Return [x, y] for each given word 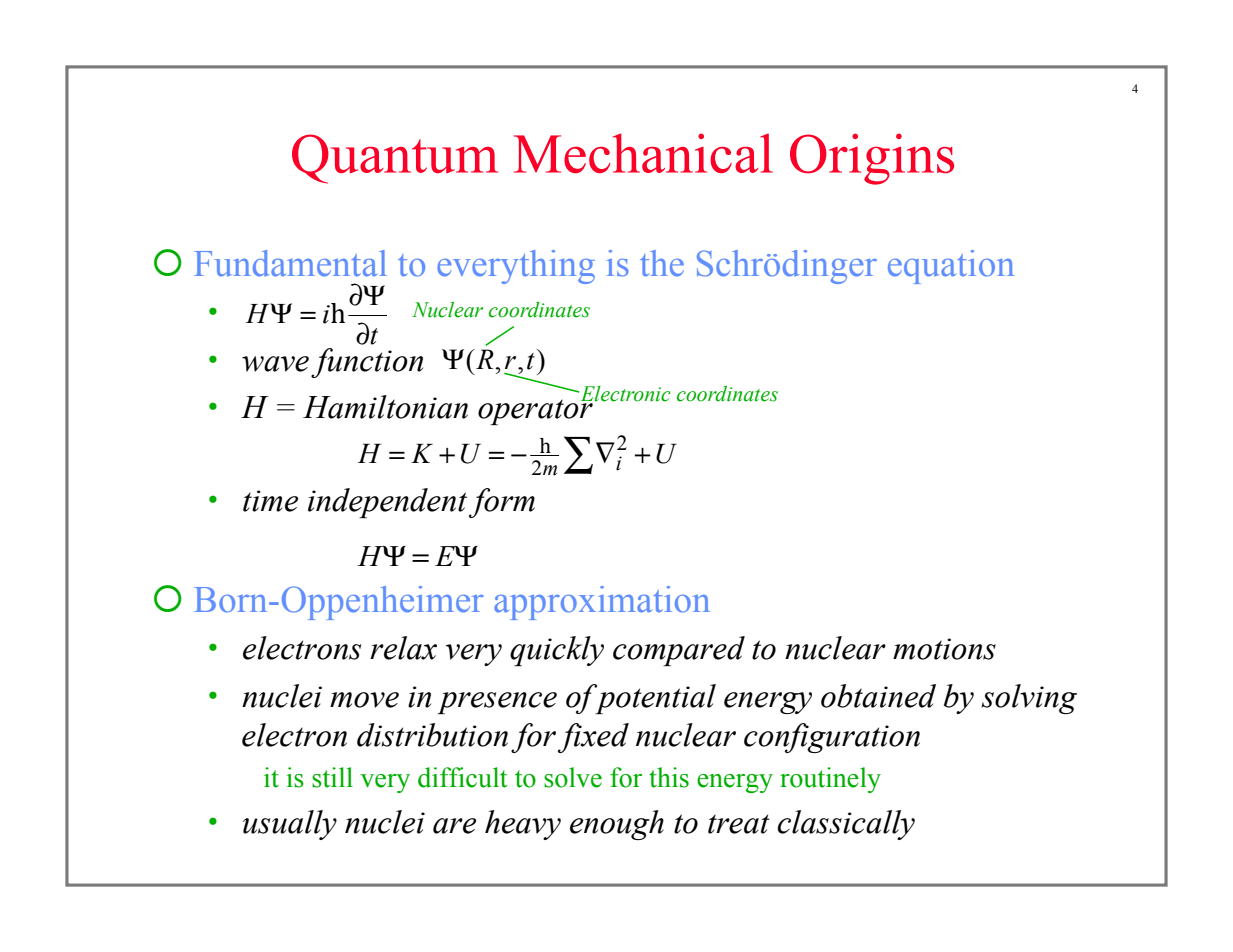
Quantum [395, 159]
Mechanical [643, 153]
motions [944, 649]
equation [951, 267]
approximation [602, 603]
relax [403, 648]
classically [846, 825]
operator [535, 411]
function [367, 363]
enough [617, 825]
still [332, 777]
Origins [872, 159]
